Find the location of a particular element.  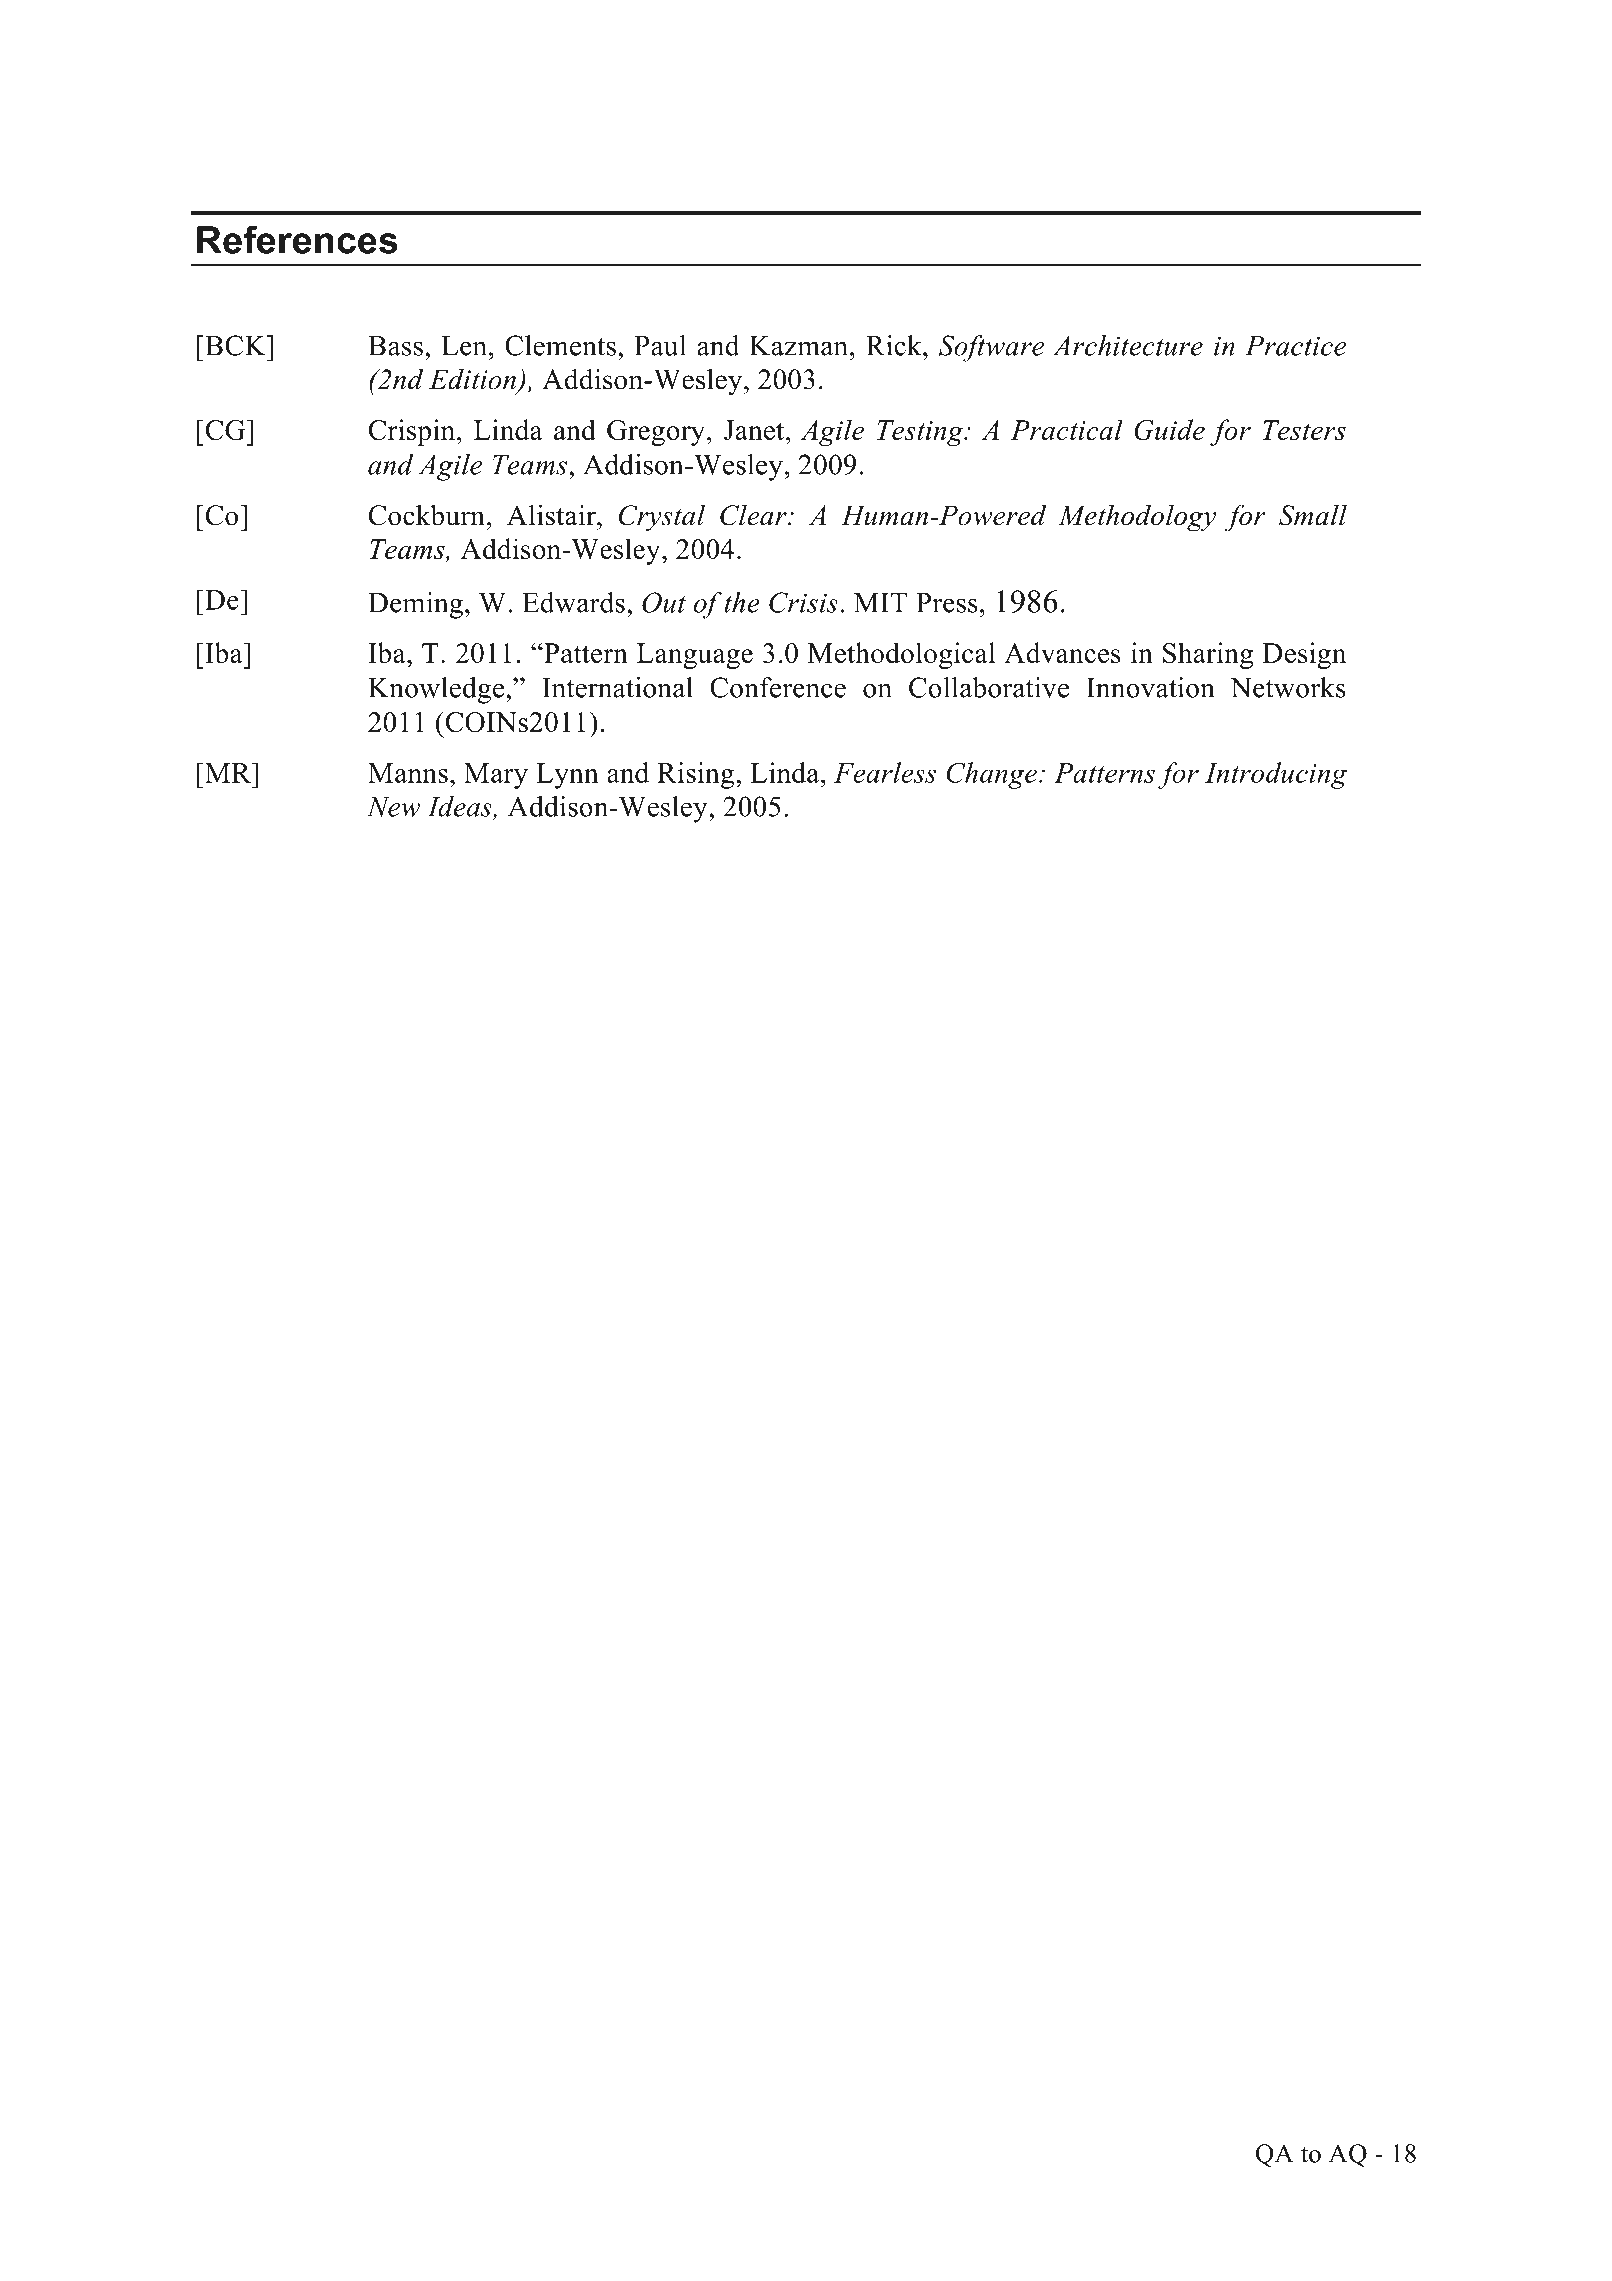

Introducing is located at coordinates (1276, 775).
